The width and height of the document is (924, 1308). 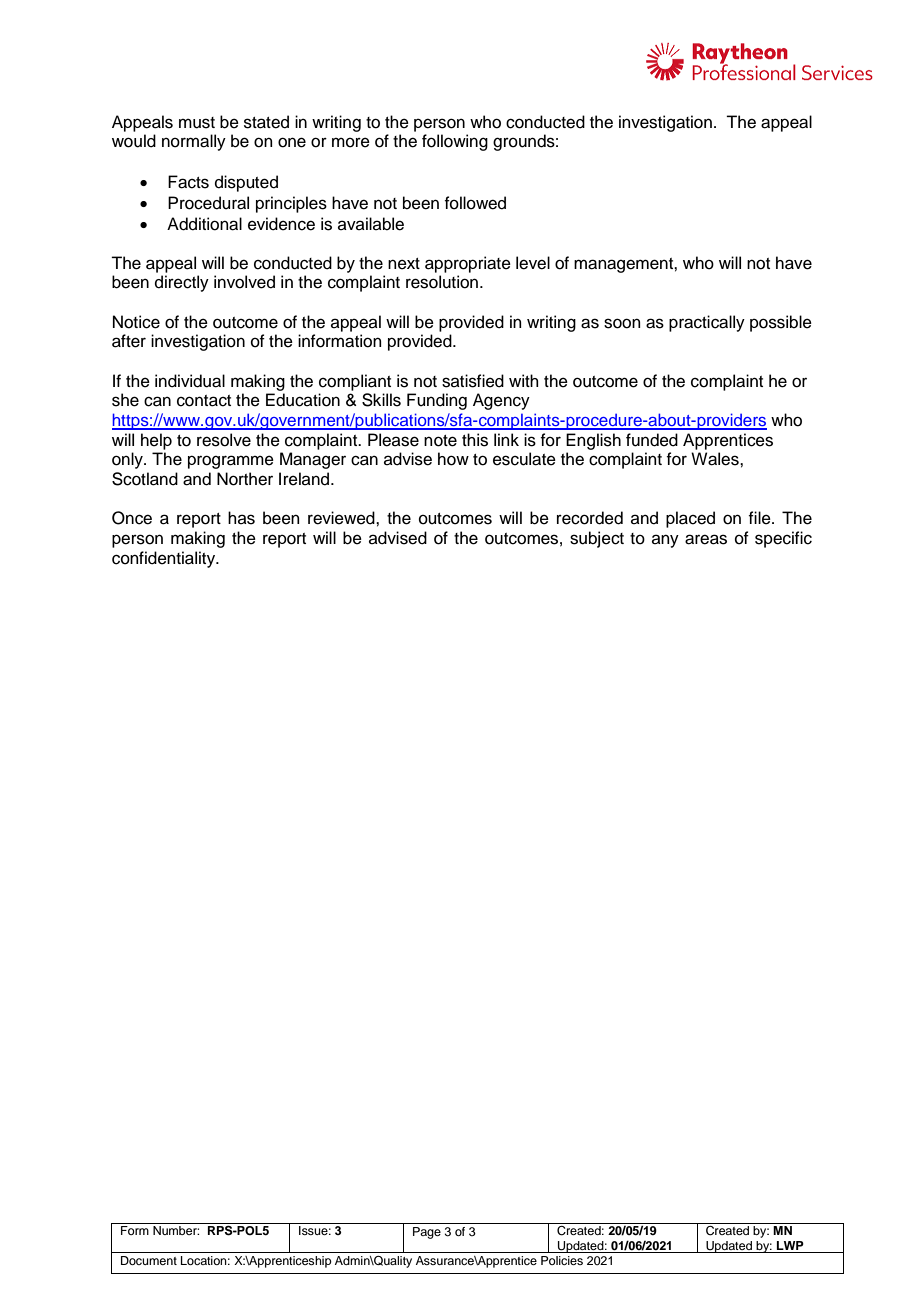 What do you see at coordinates (427, 1233) in the document?
I see `Page` at bounding box center [427, 1233].
